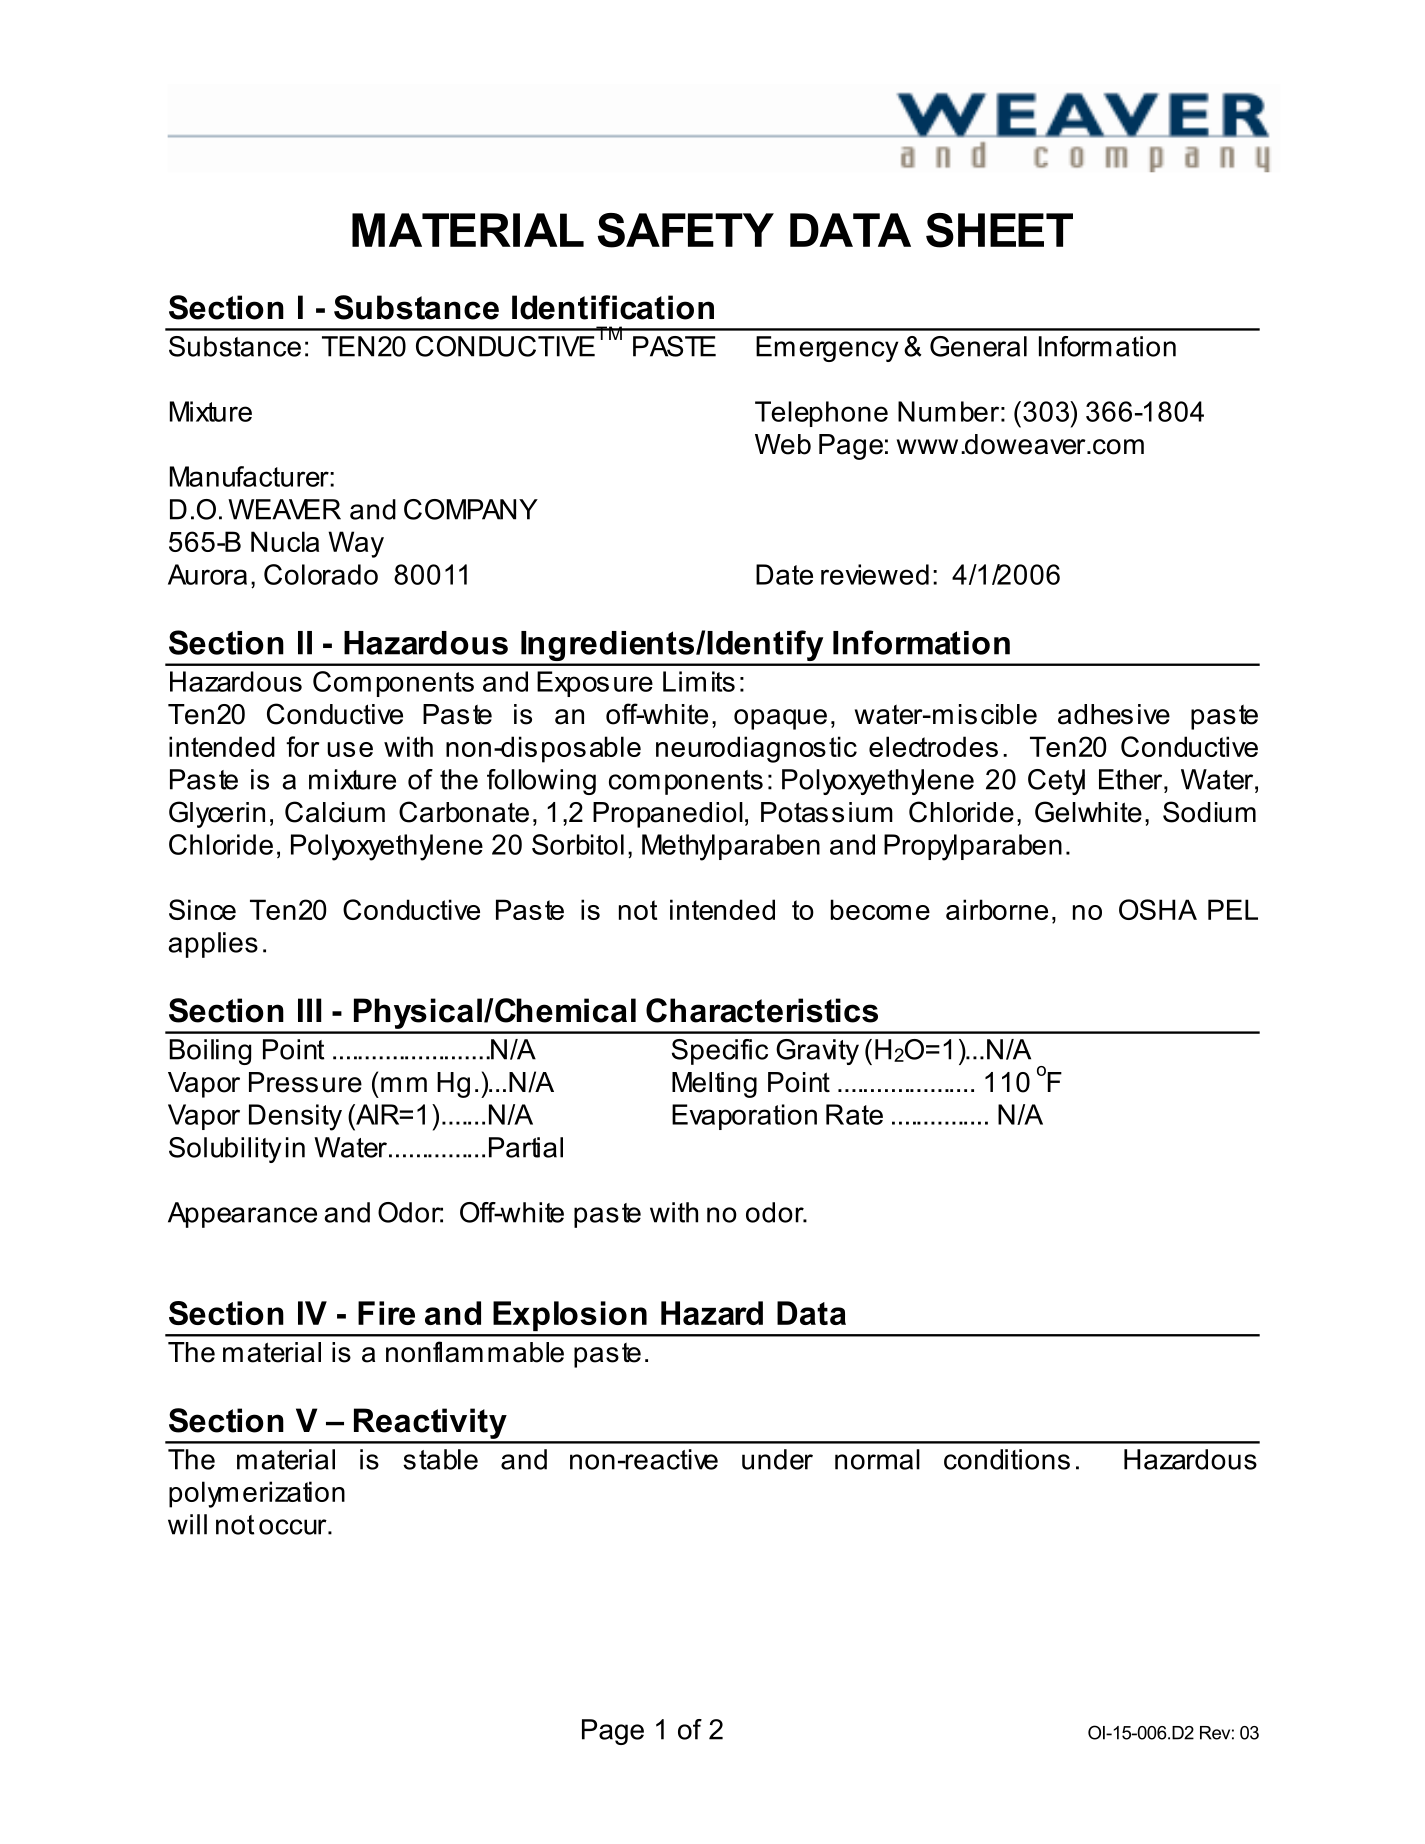  I want to click on Appearance, so click(242, 1215).
